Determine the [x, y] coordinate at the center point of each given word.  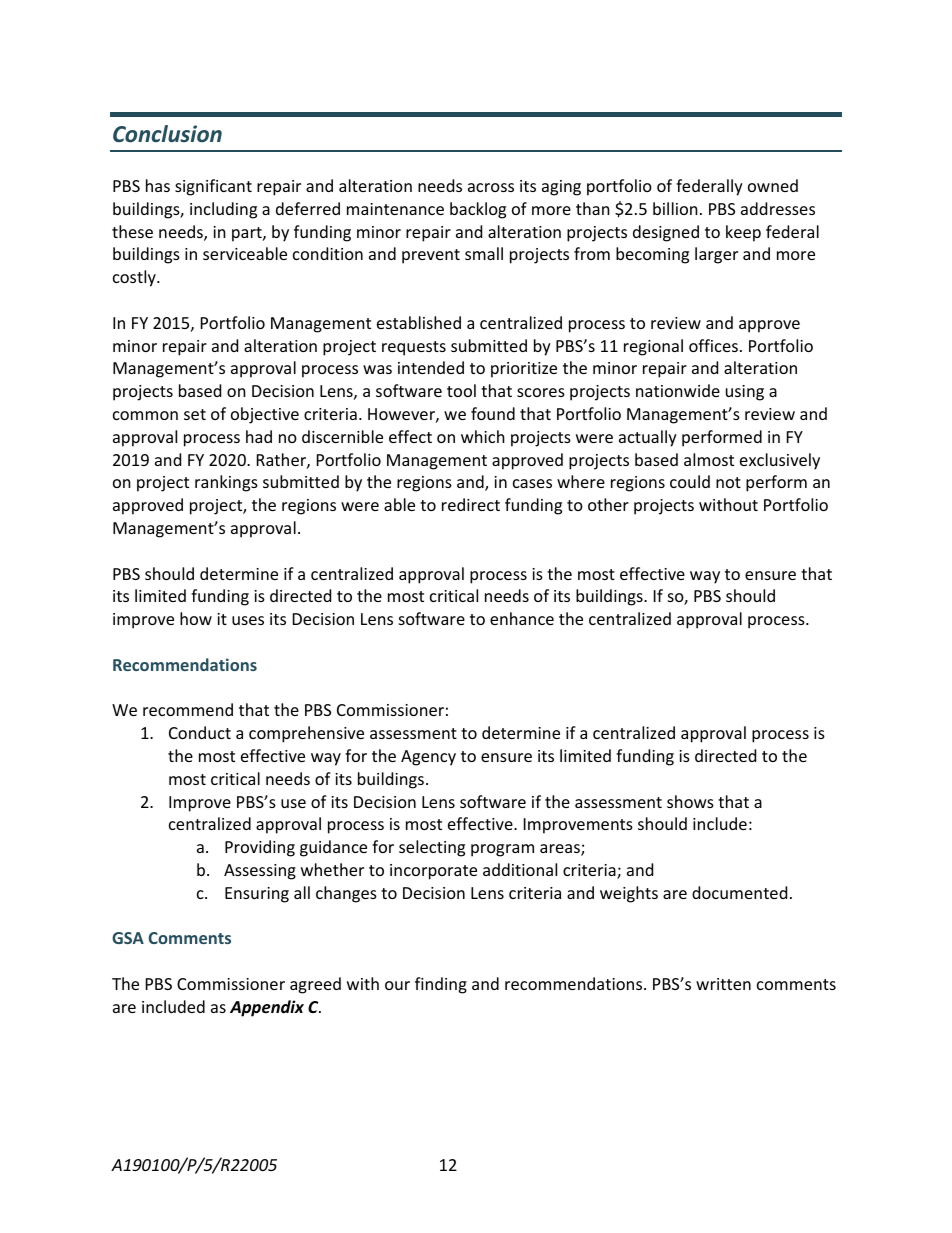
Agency [428, 758]
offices [713, 345]
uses [248, 620]
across [491, 187]
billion [675, 208]
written [723, 984]
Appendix [267, 1008]
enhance [522, 618]
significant [213, 187]
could [690, 481]
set [195, 414]
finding [441, 985]
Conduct [200, 732]
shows [690, 801]
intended [431, 367]
